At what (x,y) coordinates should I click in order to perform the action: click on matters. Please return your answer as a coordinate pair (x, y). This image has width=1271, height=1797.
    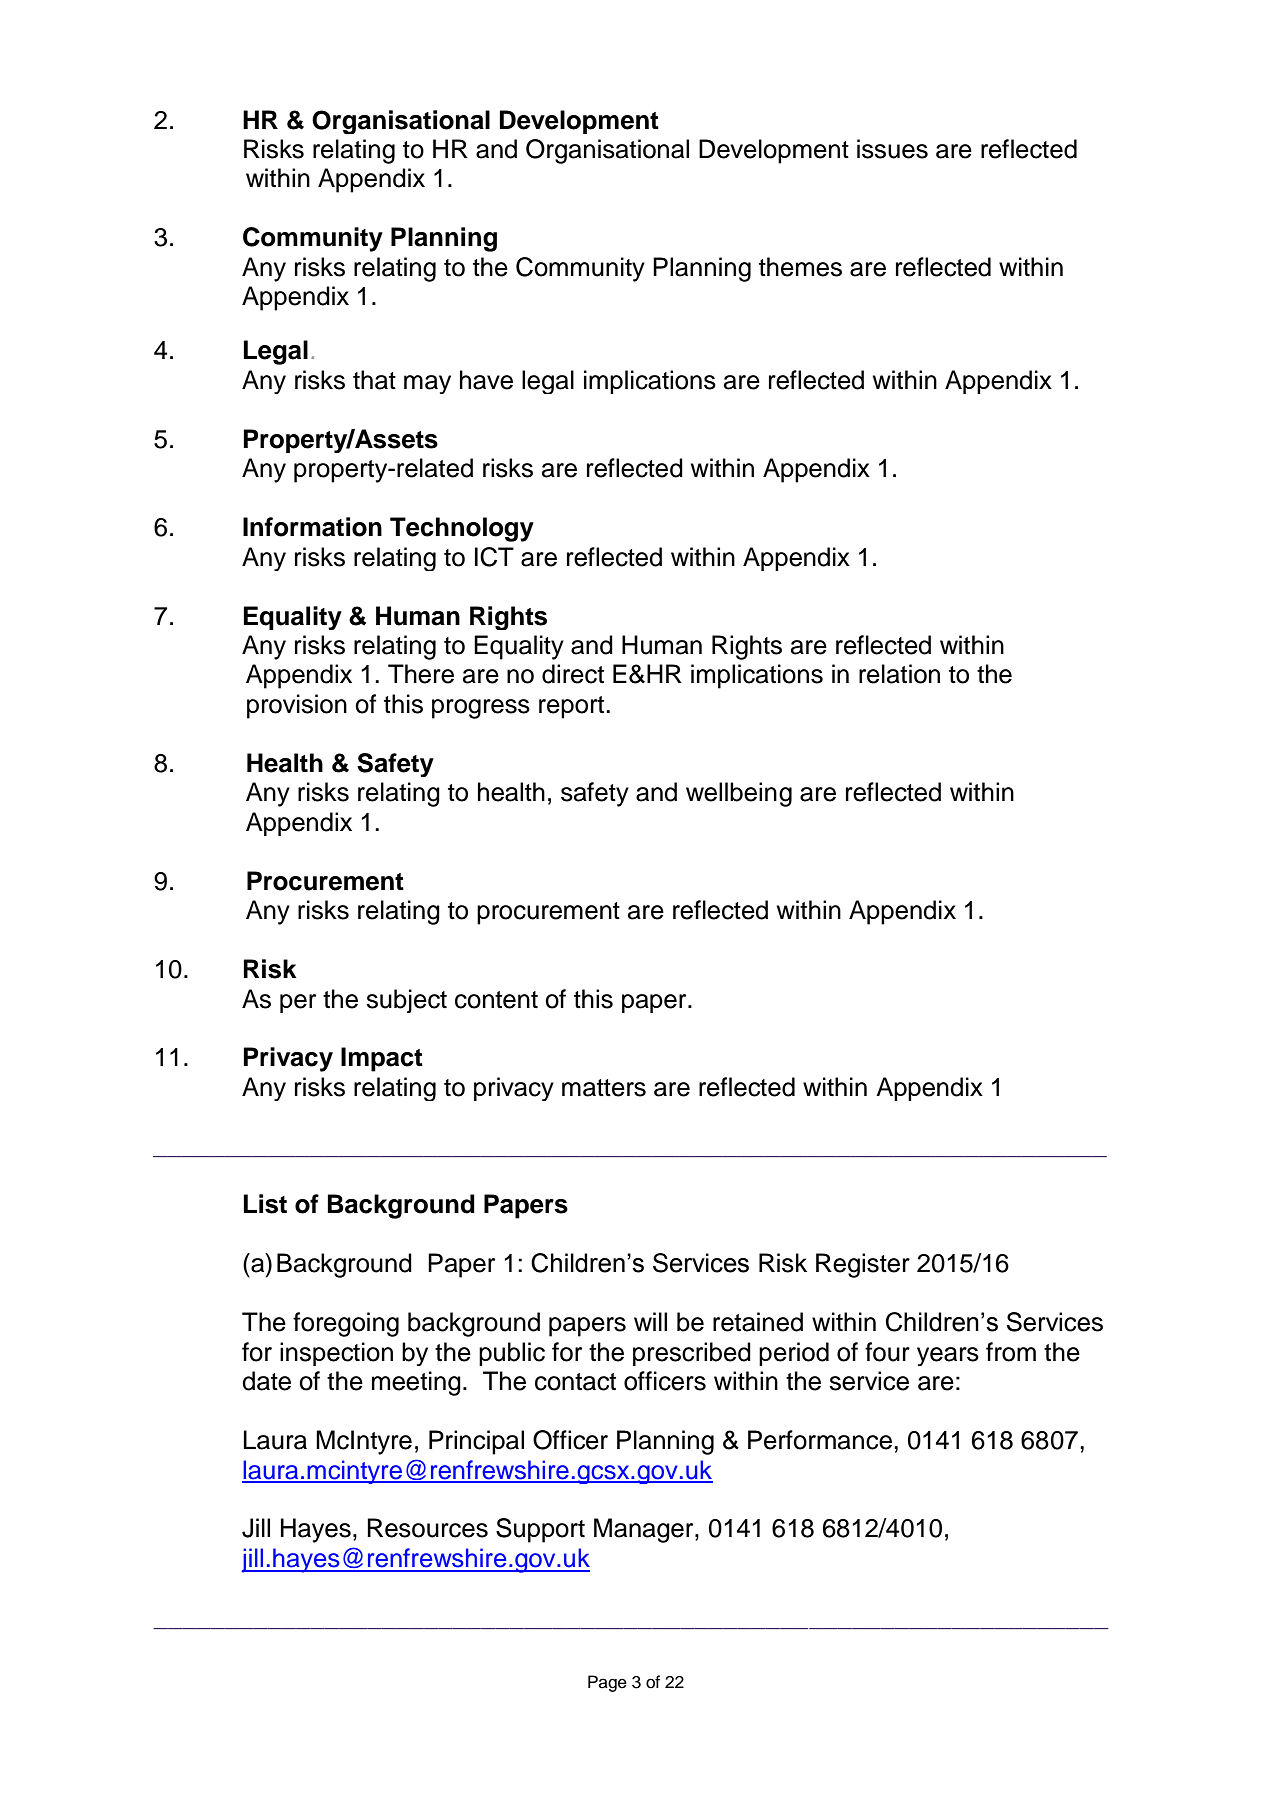
    Looking at the image, I should click on (604, 1088).
